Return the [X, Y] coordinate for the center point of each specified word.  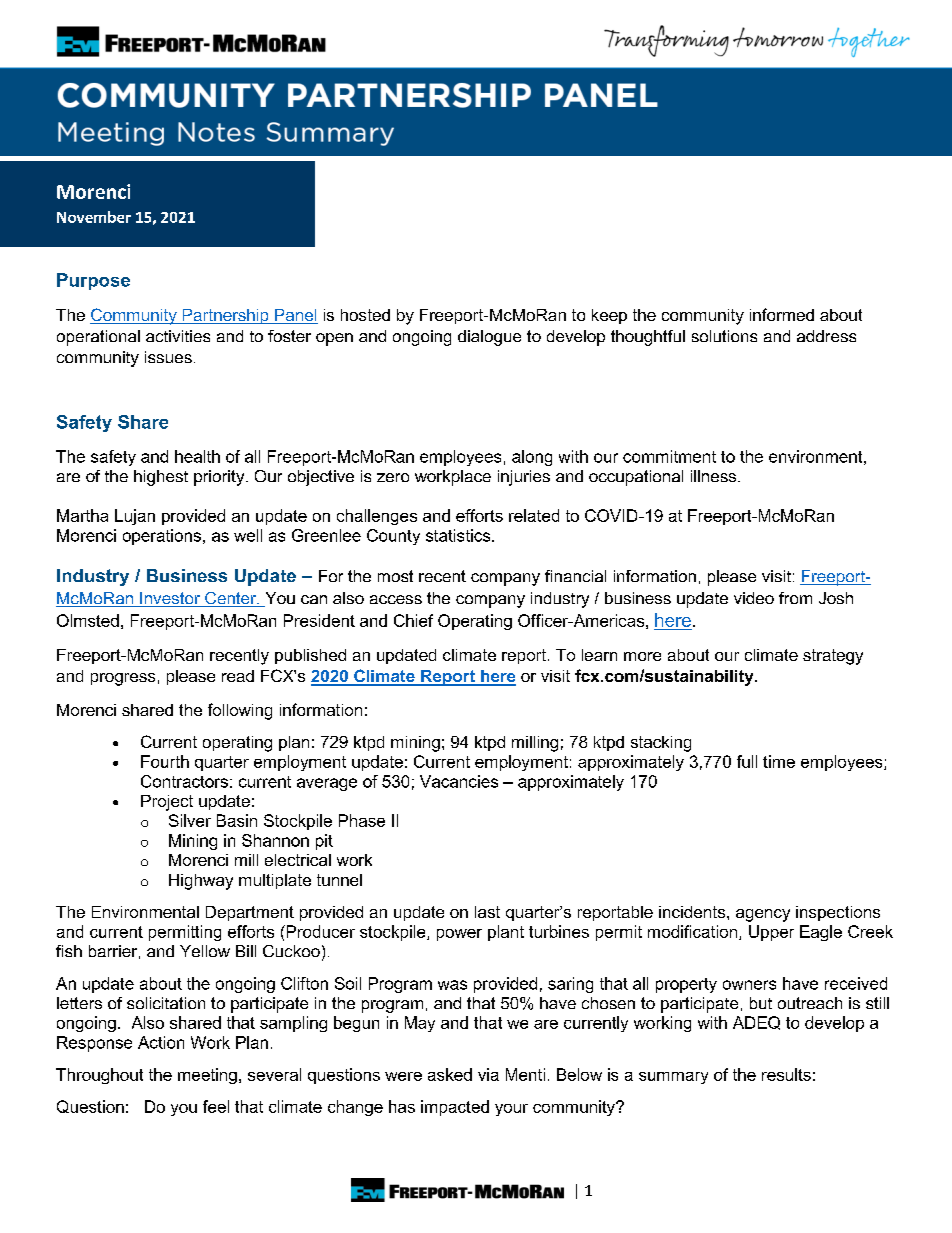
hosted [365, 315]
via [488, 1074]
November [94, 217]
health [197, 456]
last [487, 912]
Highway [201, 882]
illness [715, 476]
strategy [833, 657]
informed [782, 314]
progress [123, 679]
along [532, 458]
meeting [207, 1076]
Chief [413, 620]
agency [763, 915]
